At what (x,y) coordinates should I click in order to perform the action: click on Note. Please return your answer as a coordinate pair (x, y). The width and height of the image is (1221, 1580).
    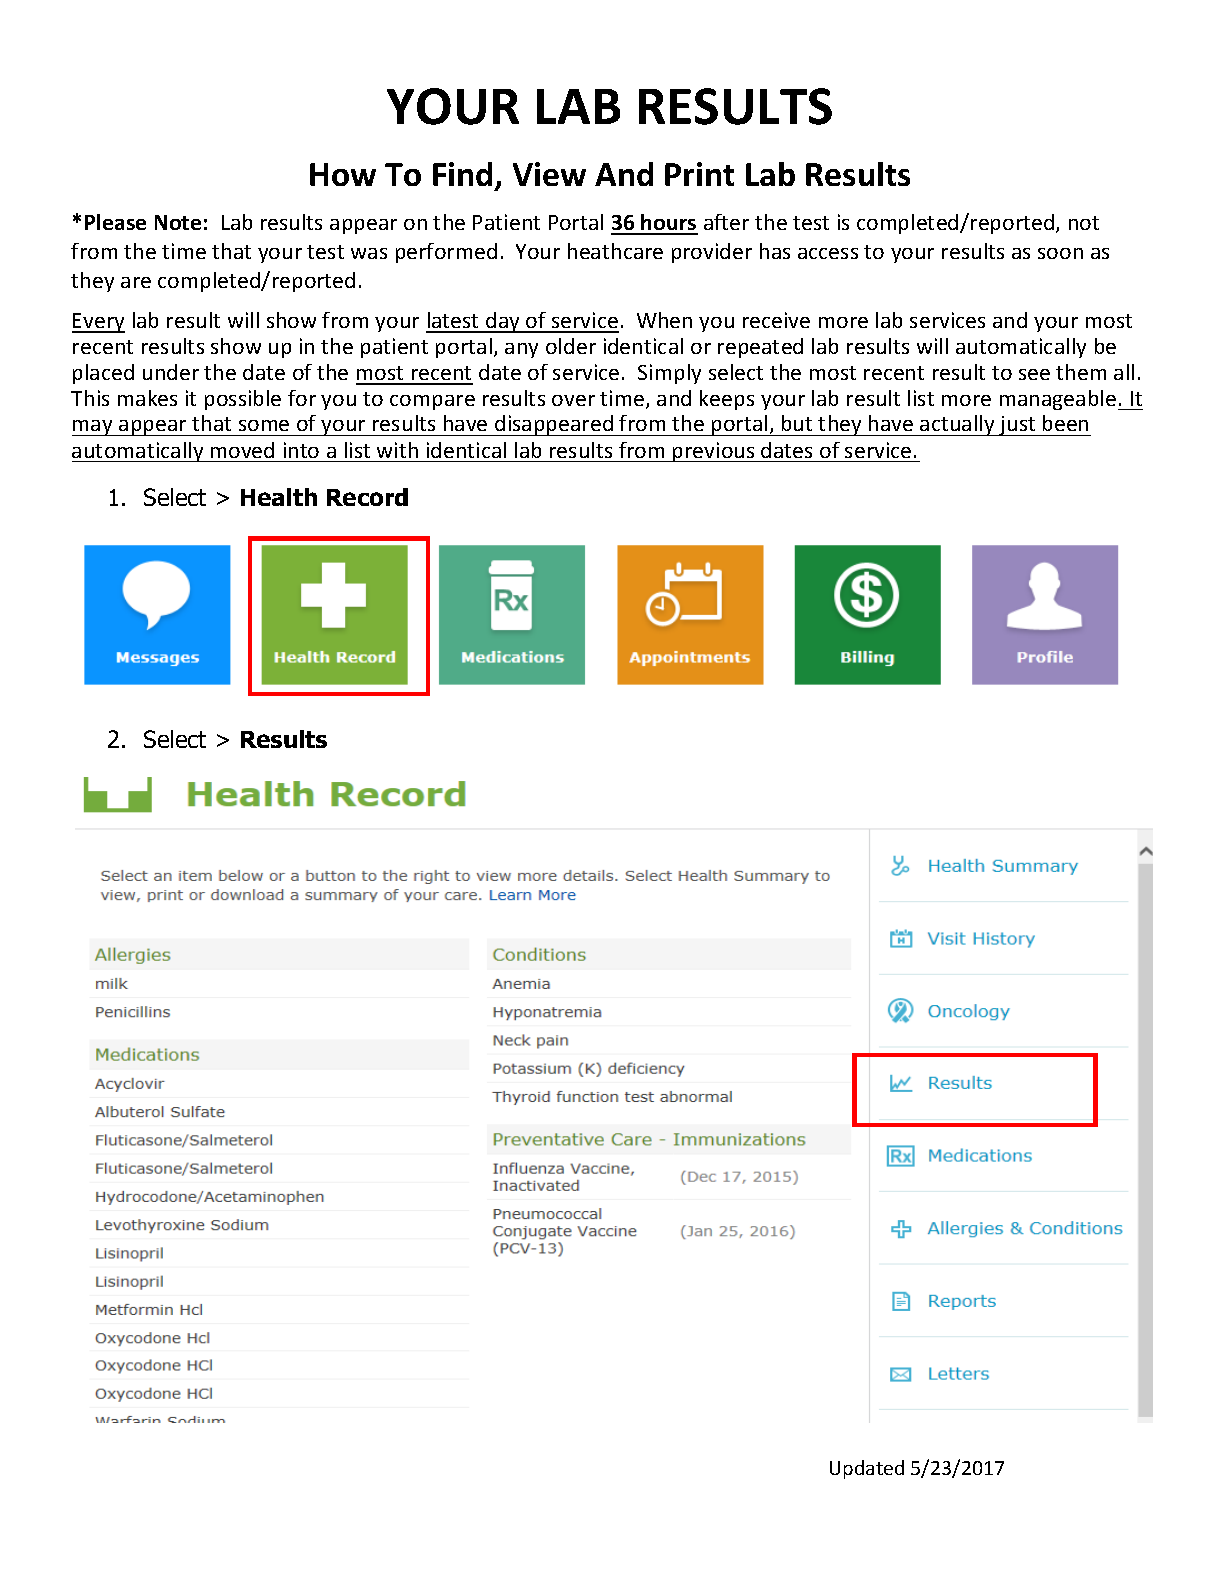
    Looking at the image, I should click on (178, 222).
